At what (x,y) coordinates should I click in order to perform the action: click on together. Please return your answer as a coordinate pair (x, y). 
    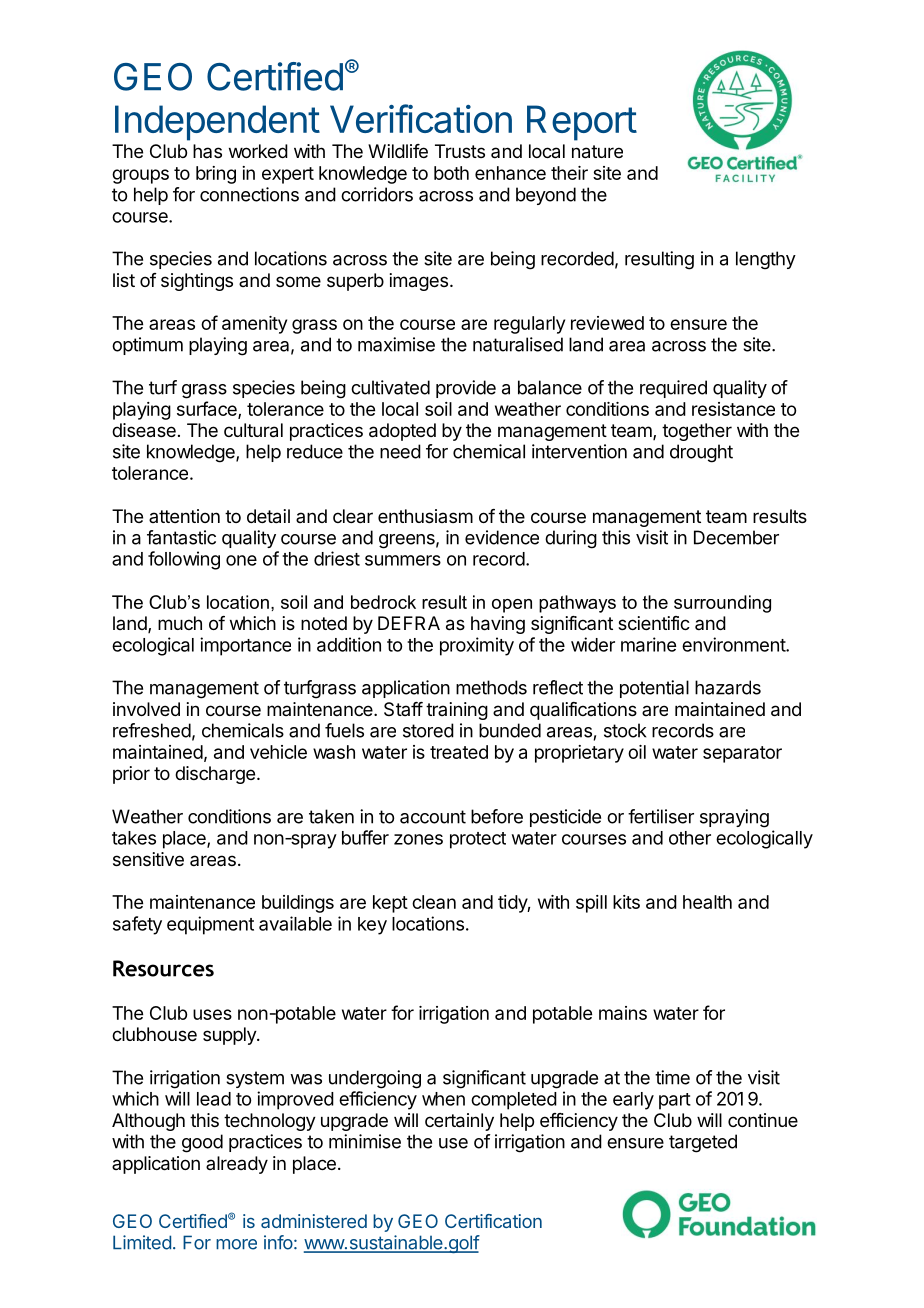
    Looking at the image, I should click on (697, 432).
